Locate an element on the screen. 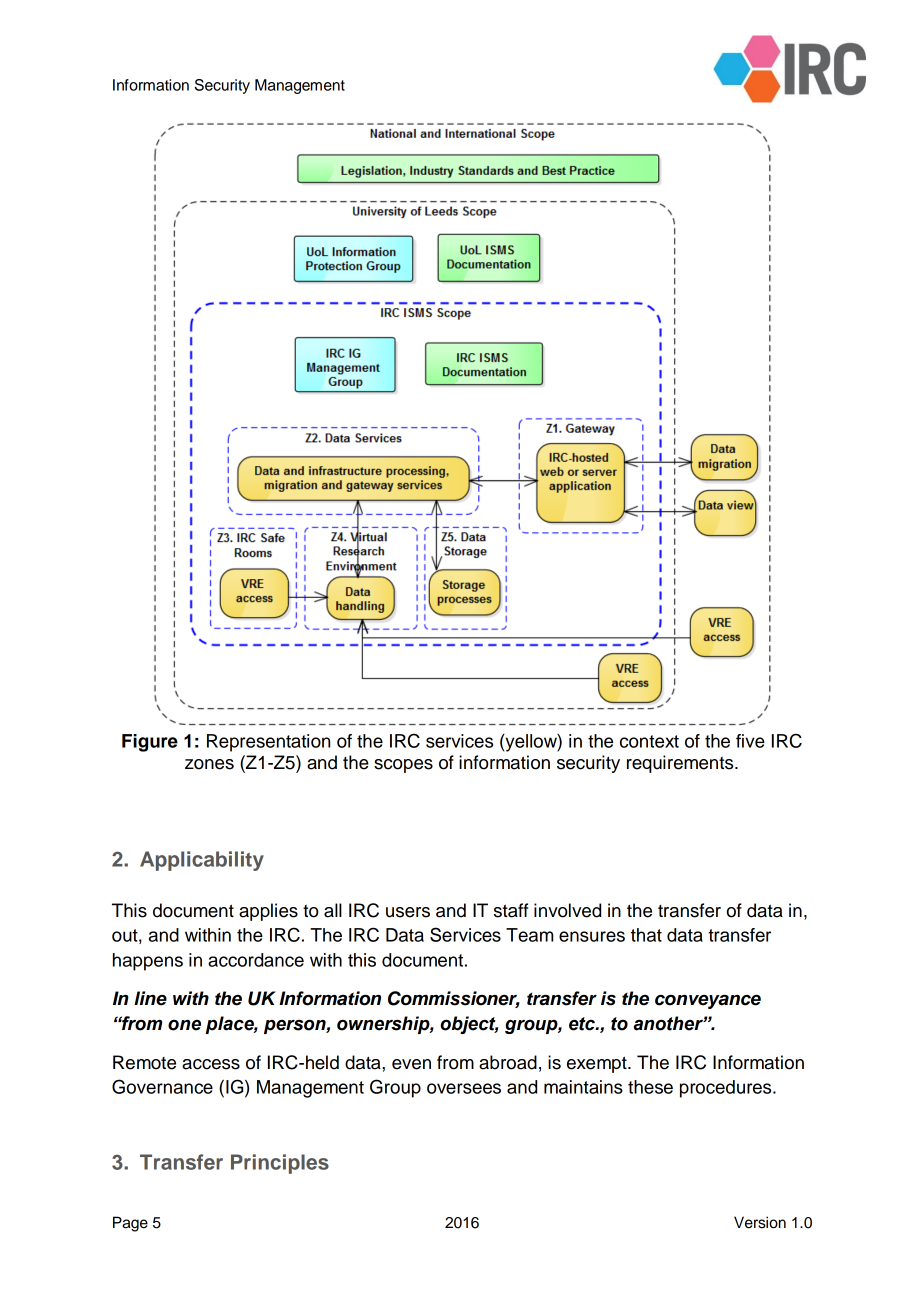  Principles is located at coordinates (280, 1164).
